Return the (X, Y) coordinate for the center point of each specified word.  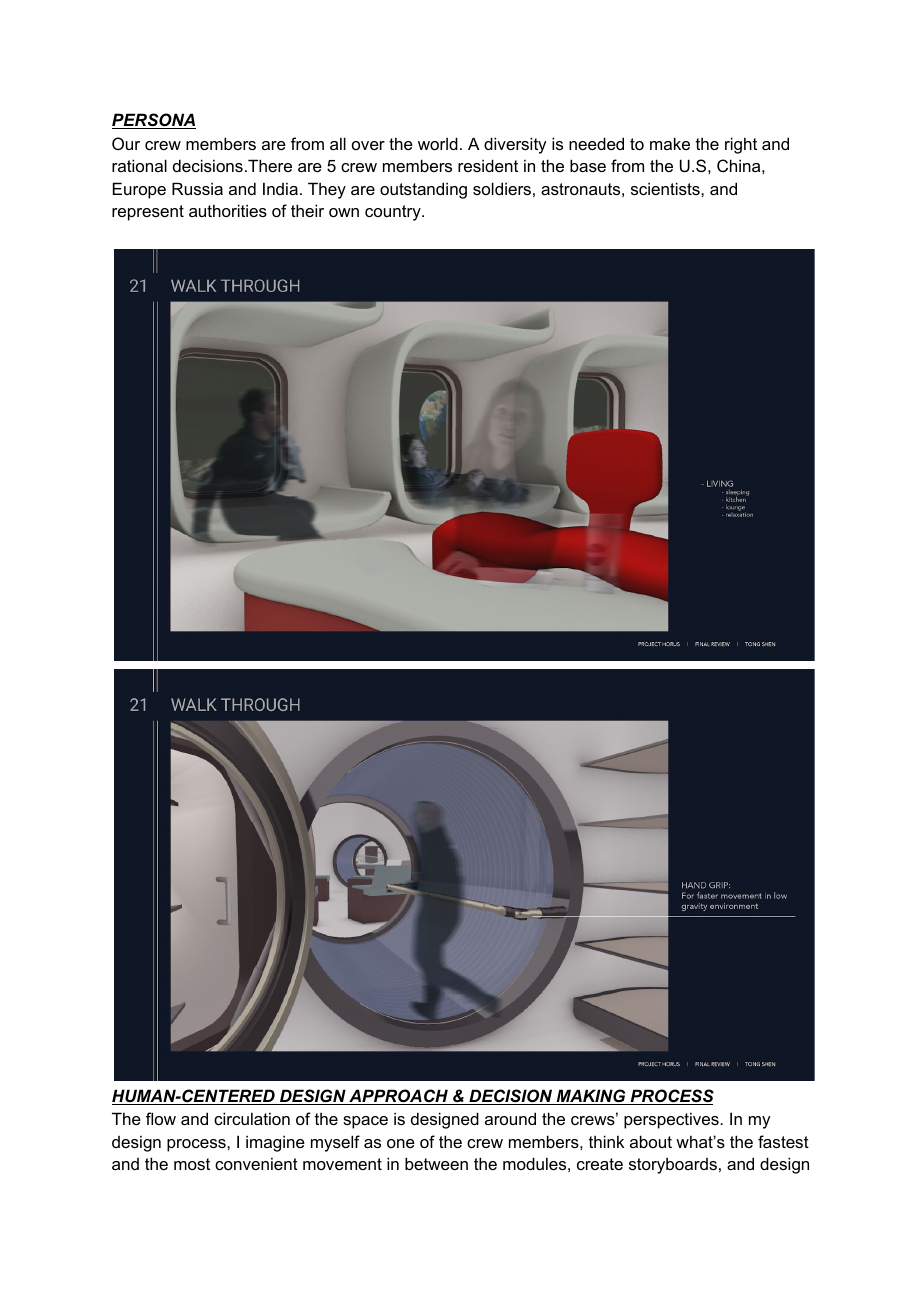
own (344, 212)
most (192, 1164)
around (510, 1118)
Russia (197, 188)
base (588, 165)
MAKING (591, 1097)
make (670, 143)
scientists (666, 188)
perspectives (672, 1120)
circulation (252, 1118)
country (394, 213)
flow (161, 1118)
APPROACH (398, 1097)
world (438, 143)
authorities (228, 210)
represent (148, 213)
